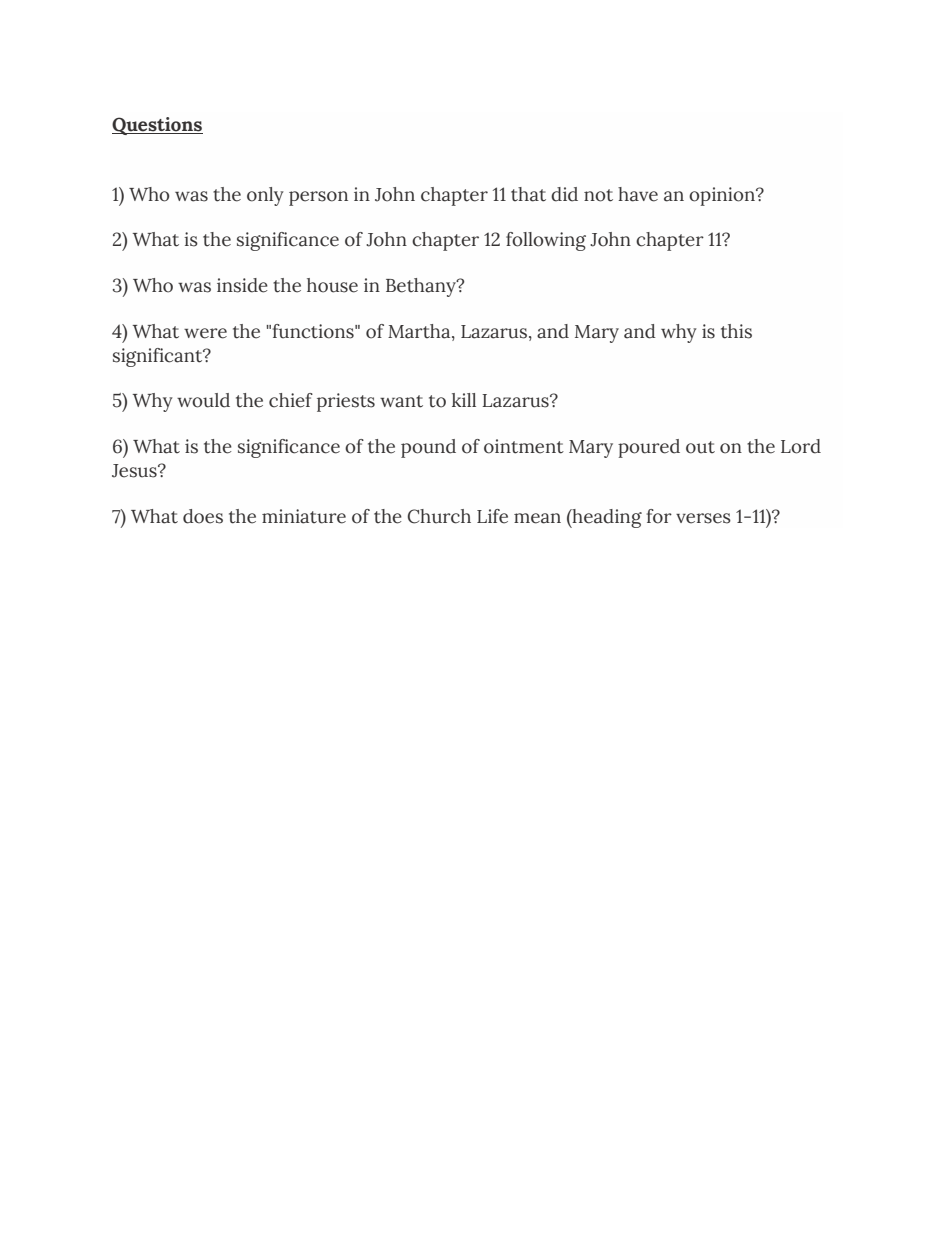 The width and height of the document is (952, 1233). Describe the element at coordinates (700, 447) in the document. I see `out` at that location.
